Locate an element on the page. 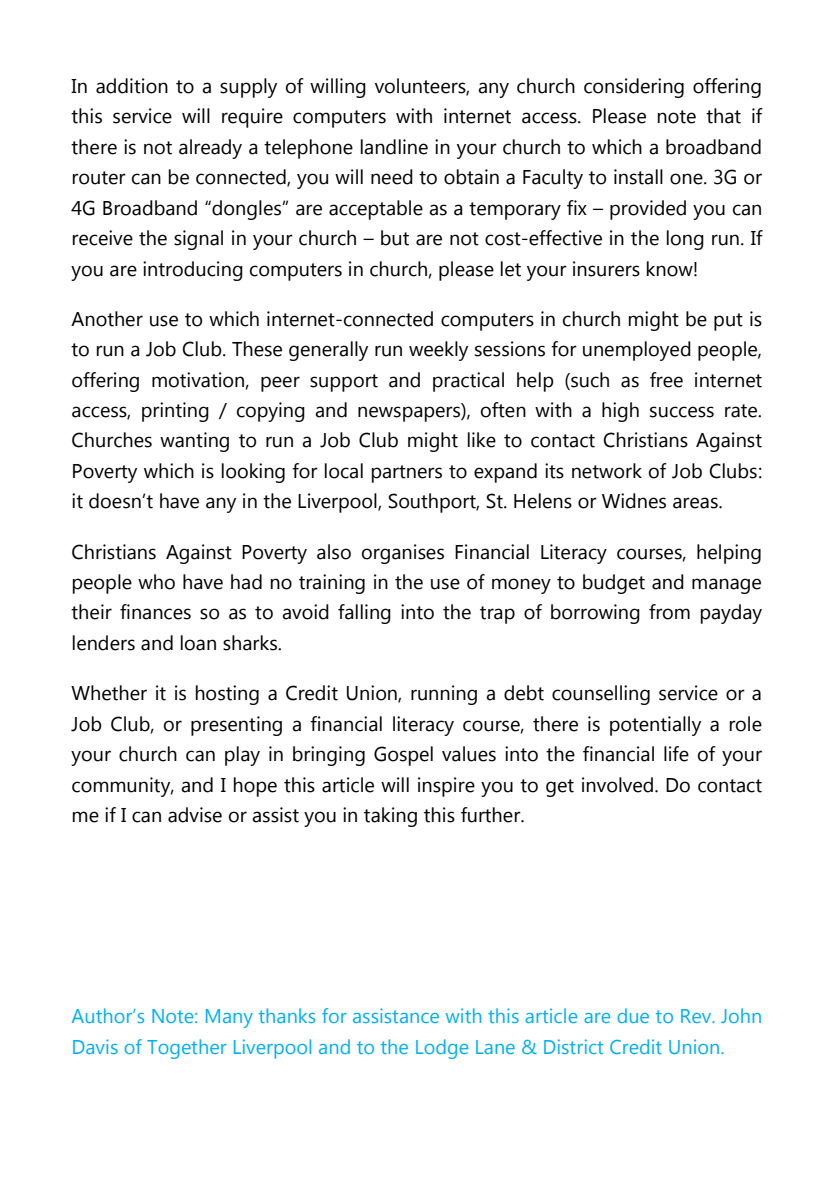  Lodge is located at coordinates (442, 1049).
